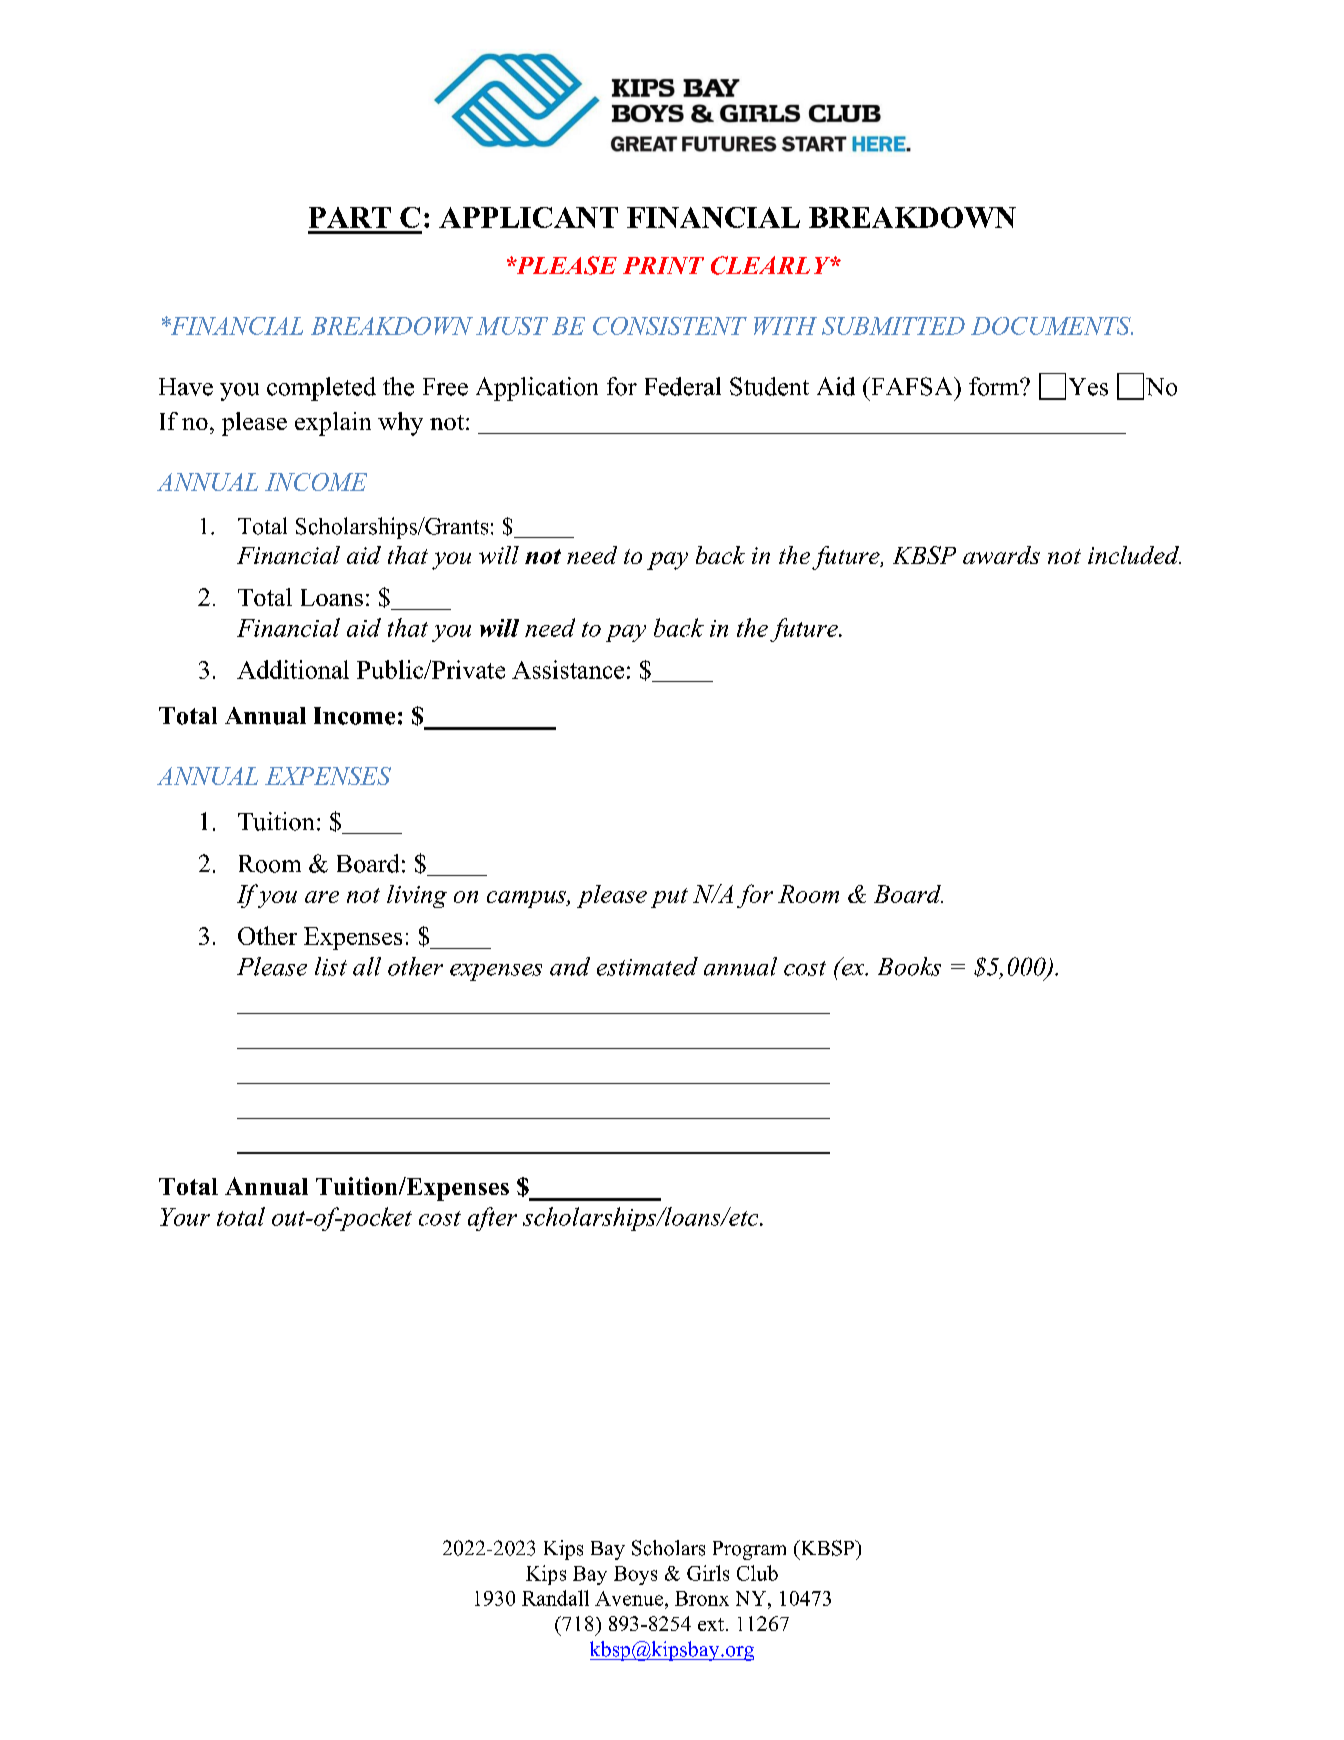  What do you see at coordinates (683, 386) in the page?
I see `Federal` at bounding box center [683, 386].
